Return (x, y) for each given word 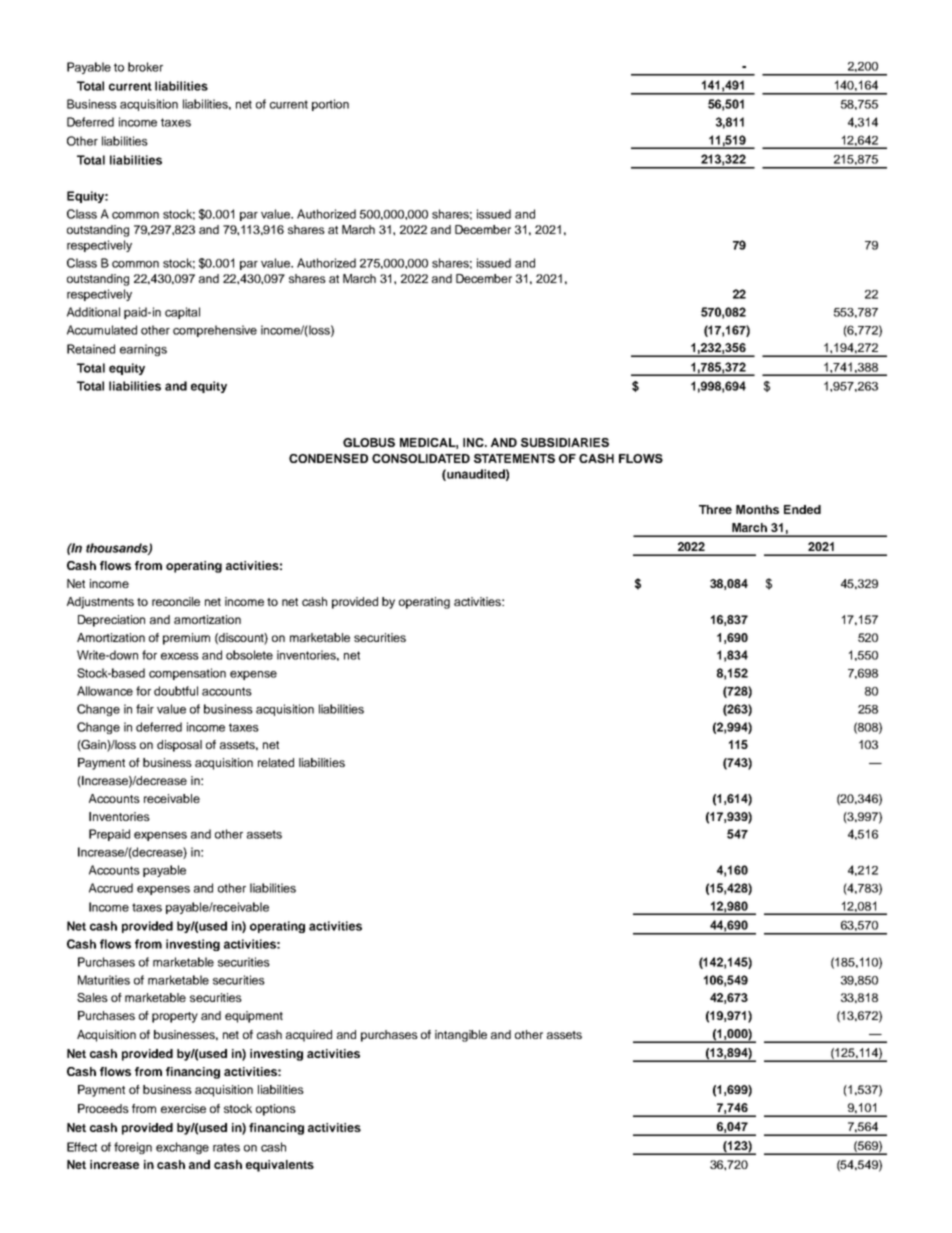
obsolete (249, 655)
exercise (183, 1108)
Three (715, 509)
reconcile (176, 601)
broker (145, 67)
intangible (461, 1036)
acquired (309, 1036)
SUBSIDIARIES (565, 442)
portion (330, 105)
